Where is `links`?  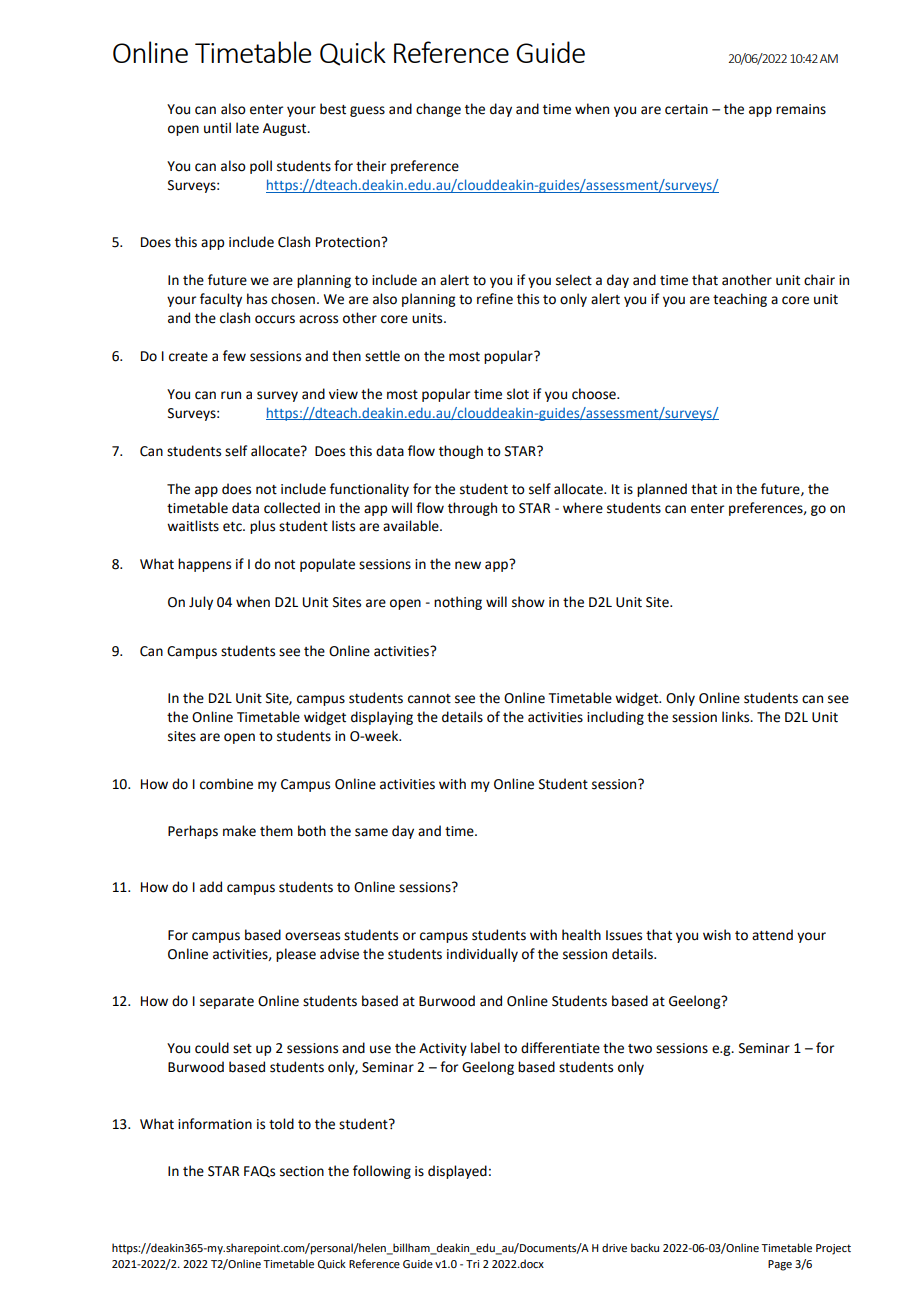
links is located at coordinates (737, 717).
